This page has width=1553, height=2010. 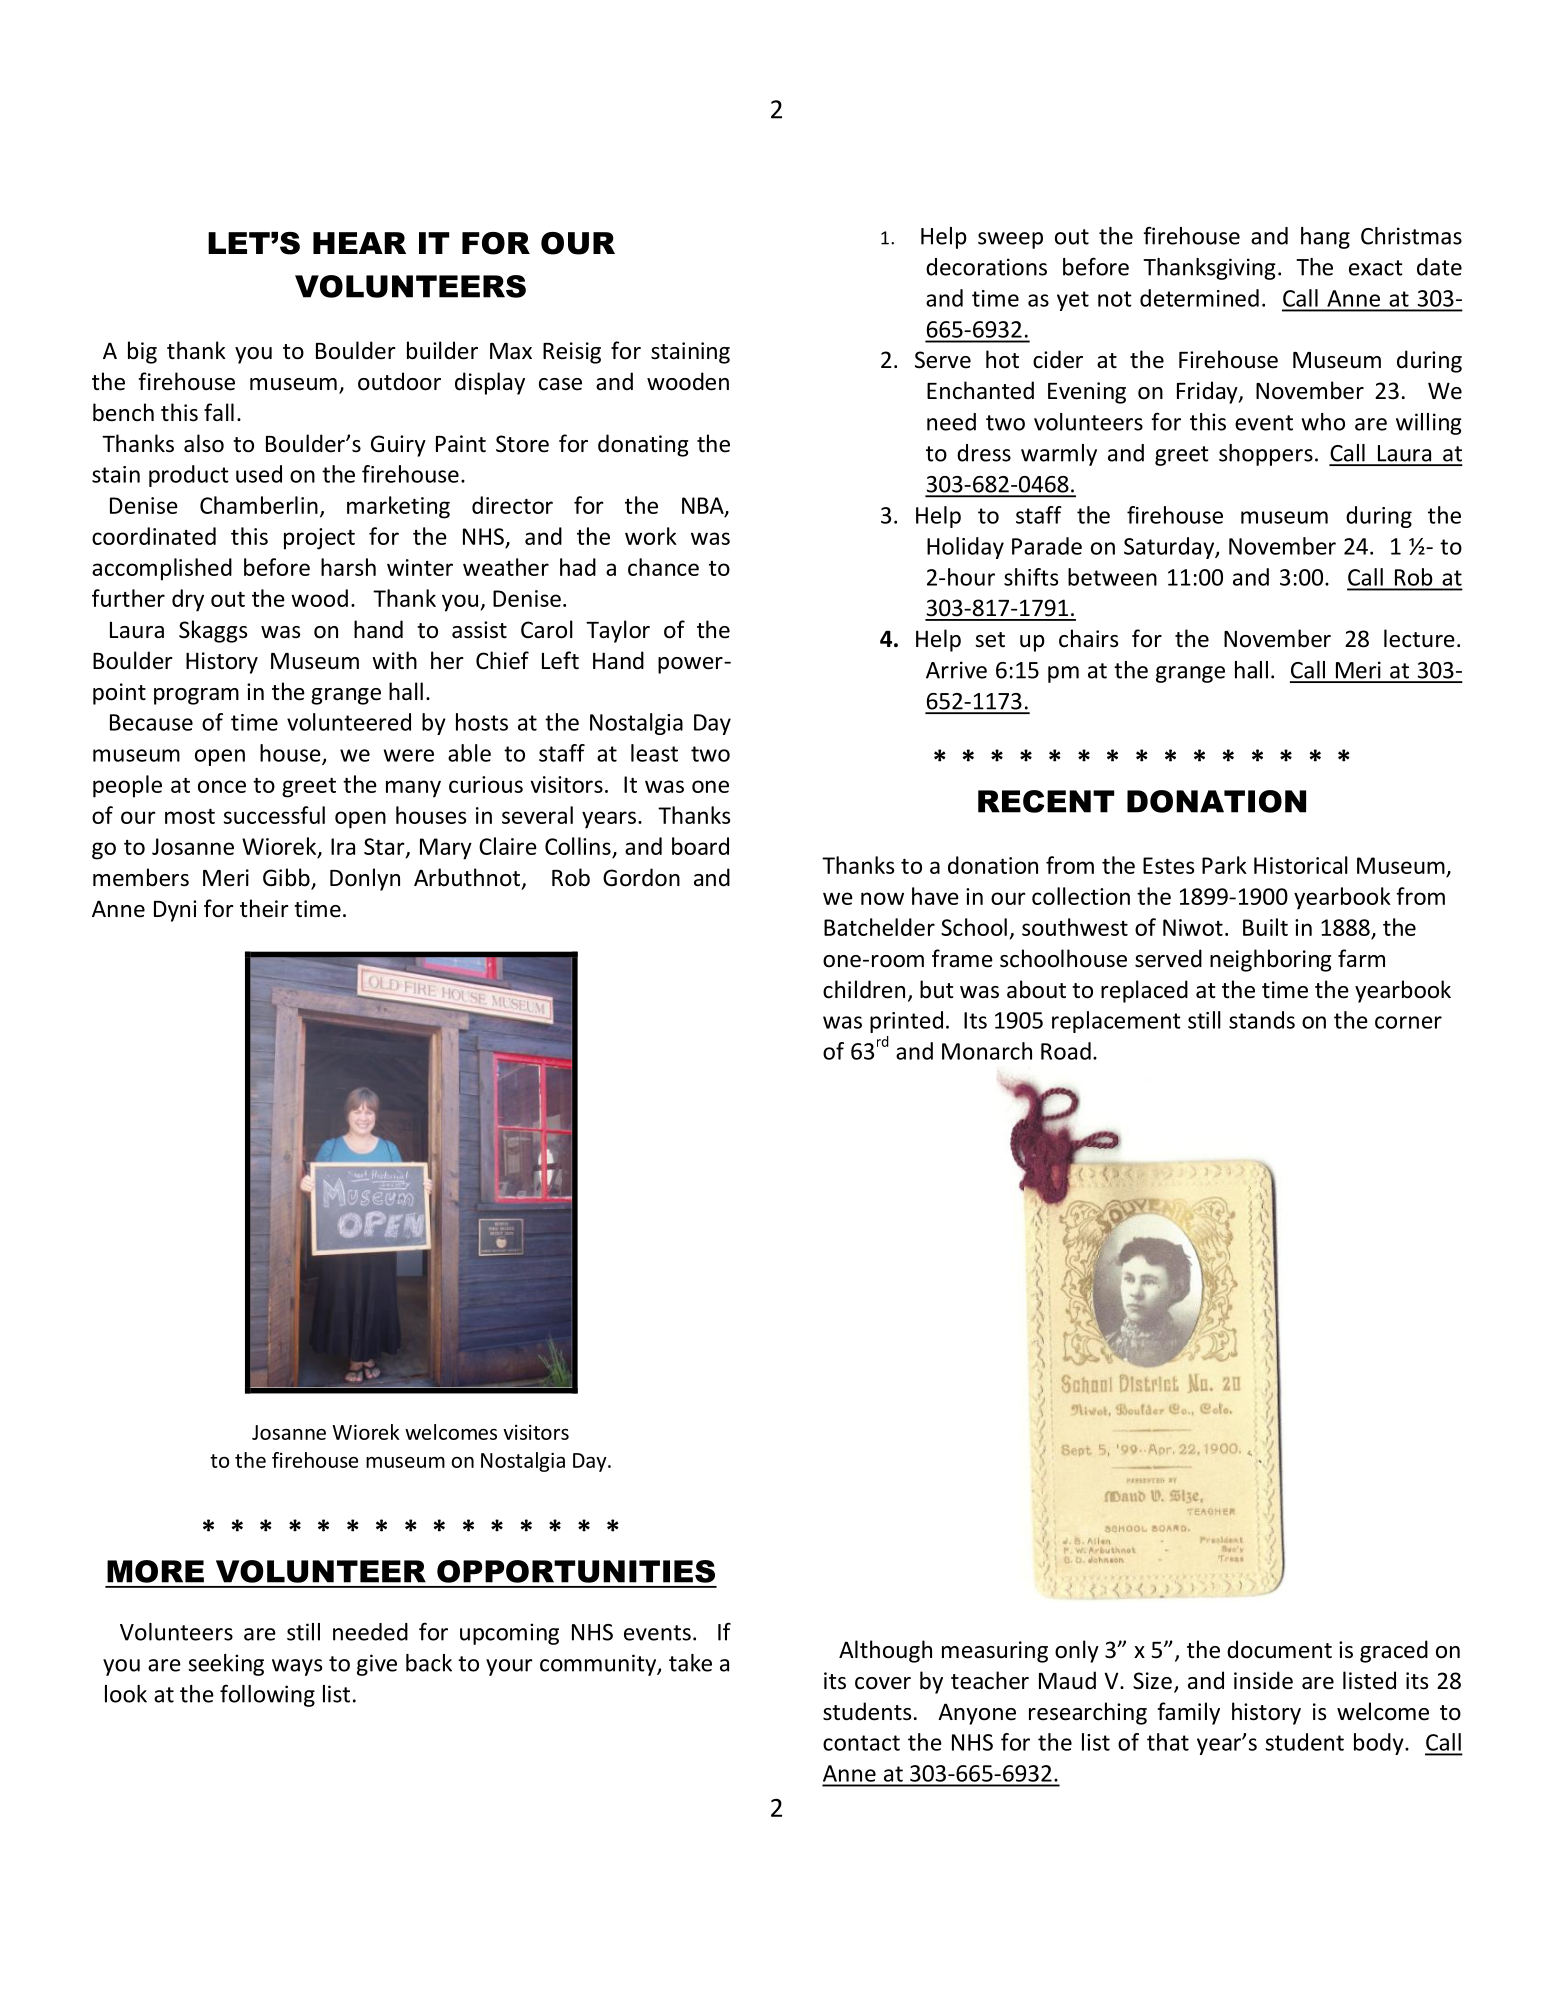 I want to click on Monarch, so click(x=987, y=1051).
